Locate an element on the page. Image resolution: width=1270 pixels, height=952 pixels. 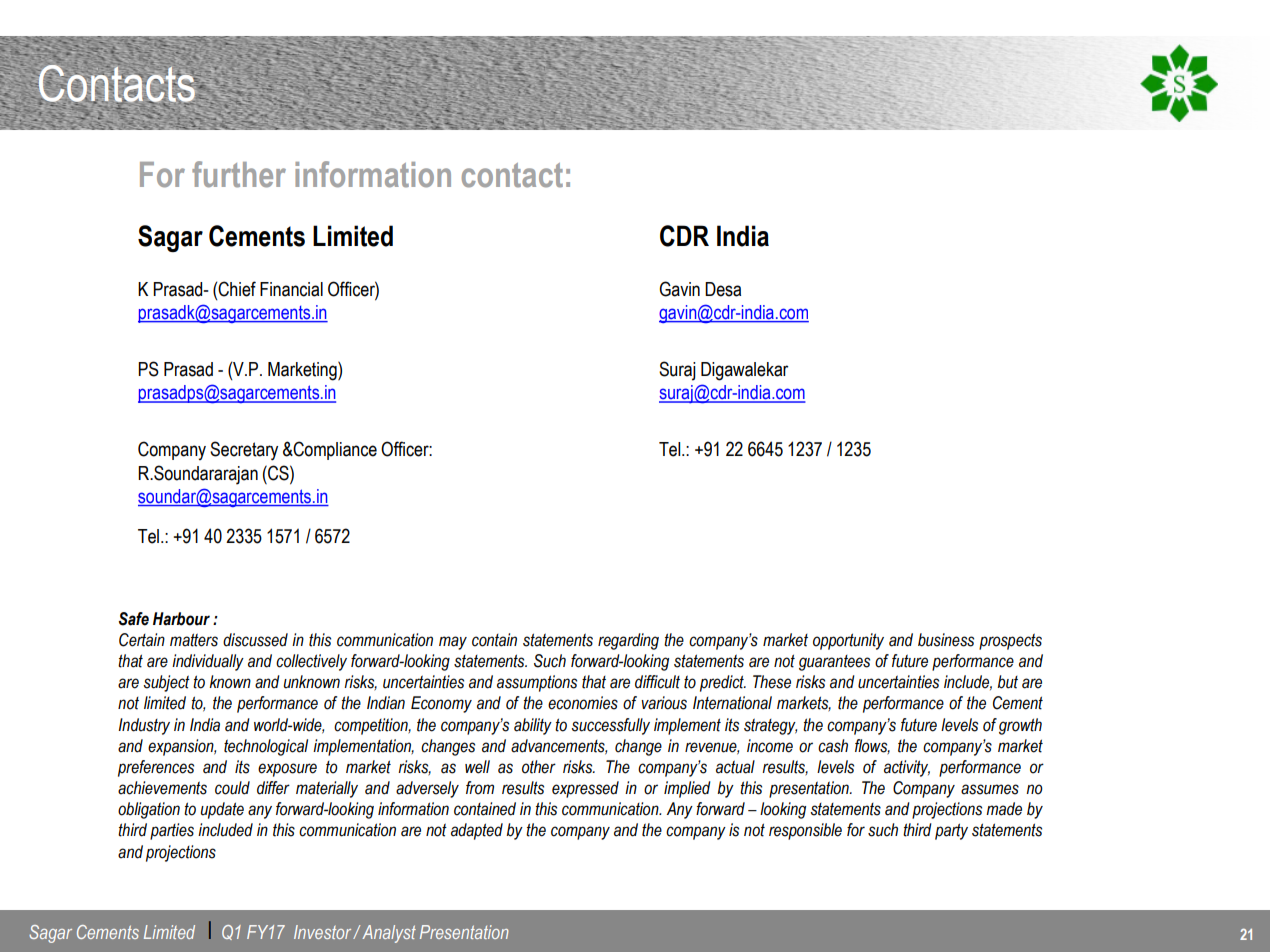
assumptions is located at coordinates (537, 683).
